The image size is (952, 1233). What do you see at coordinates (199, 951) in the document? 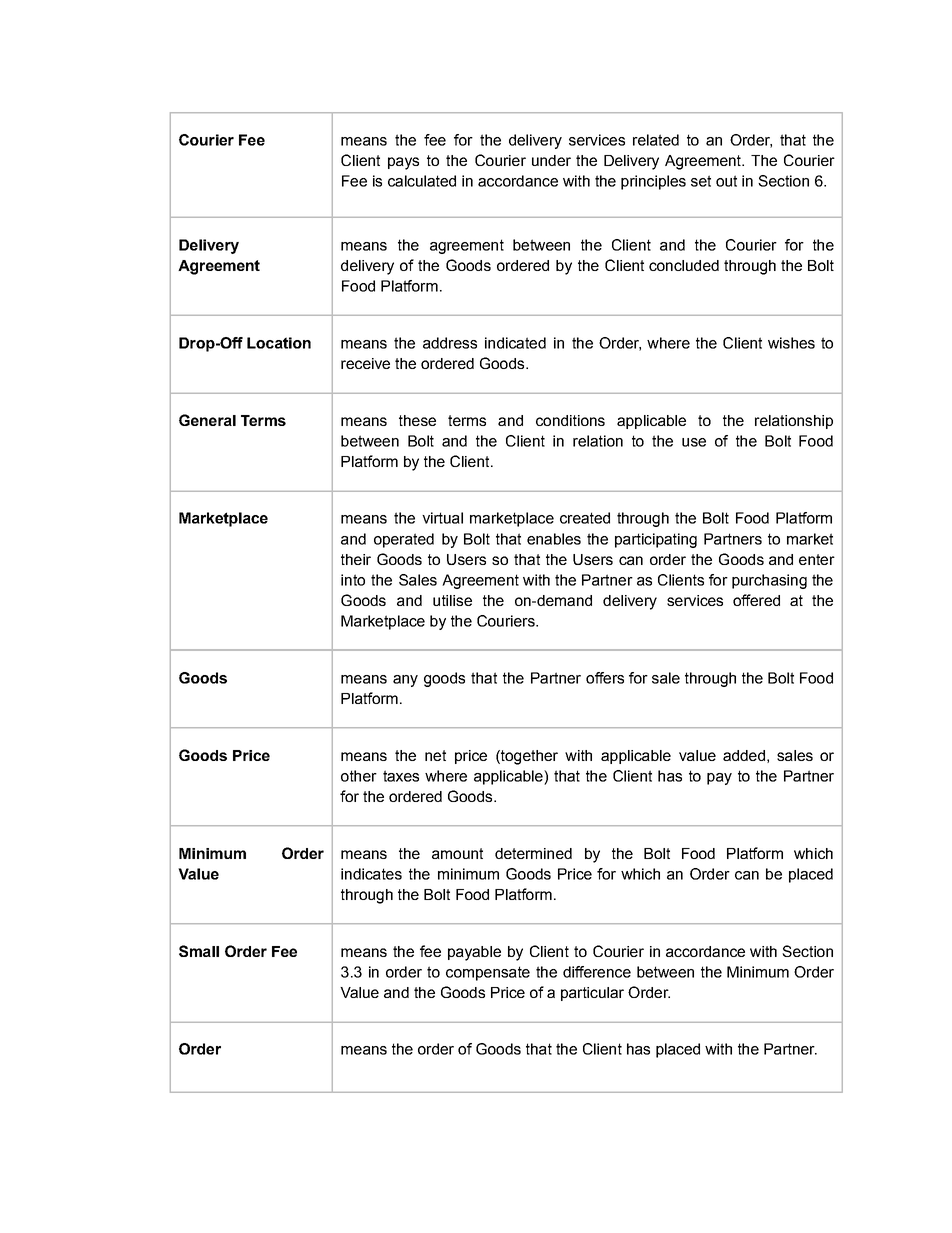
I see `Small` at bounding box center [199, 951].
